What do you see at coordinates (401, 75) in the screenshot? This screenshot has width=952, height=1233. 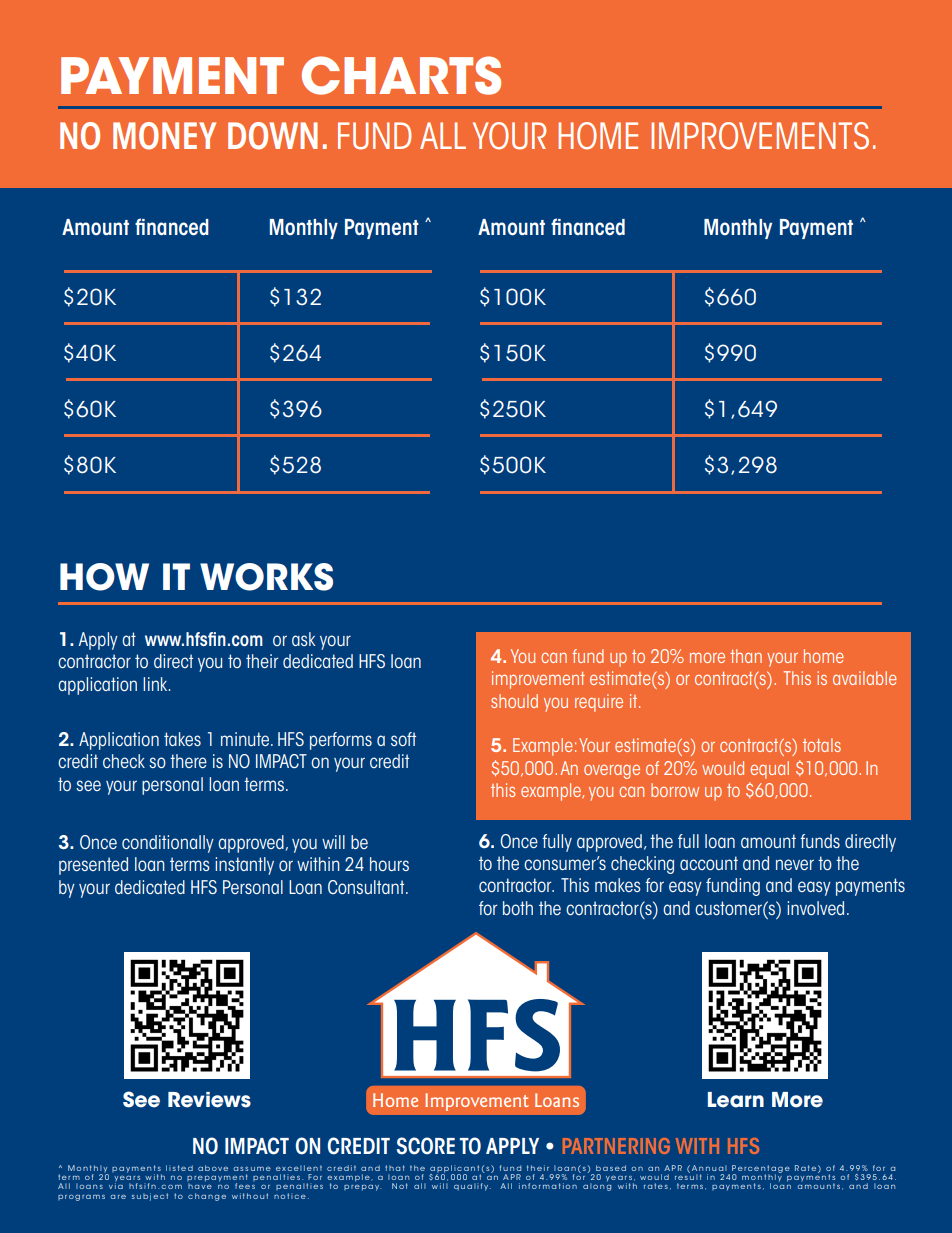 I see `CHARTS` at bounding box center [401, 75].
